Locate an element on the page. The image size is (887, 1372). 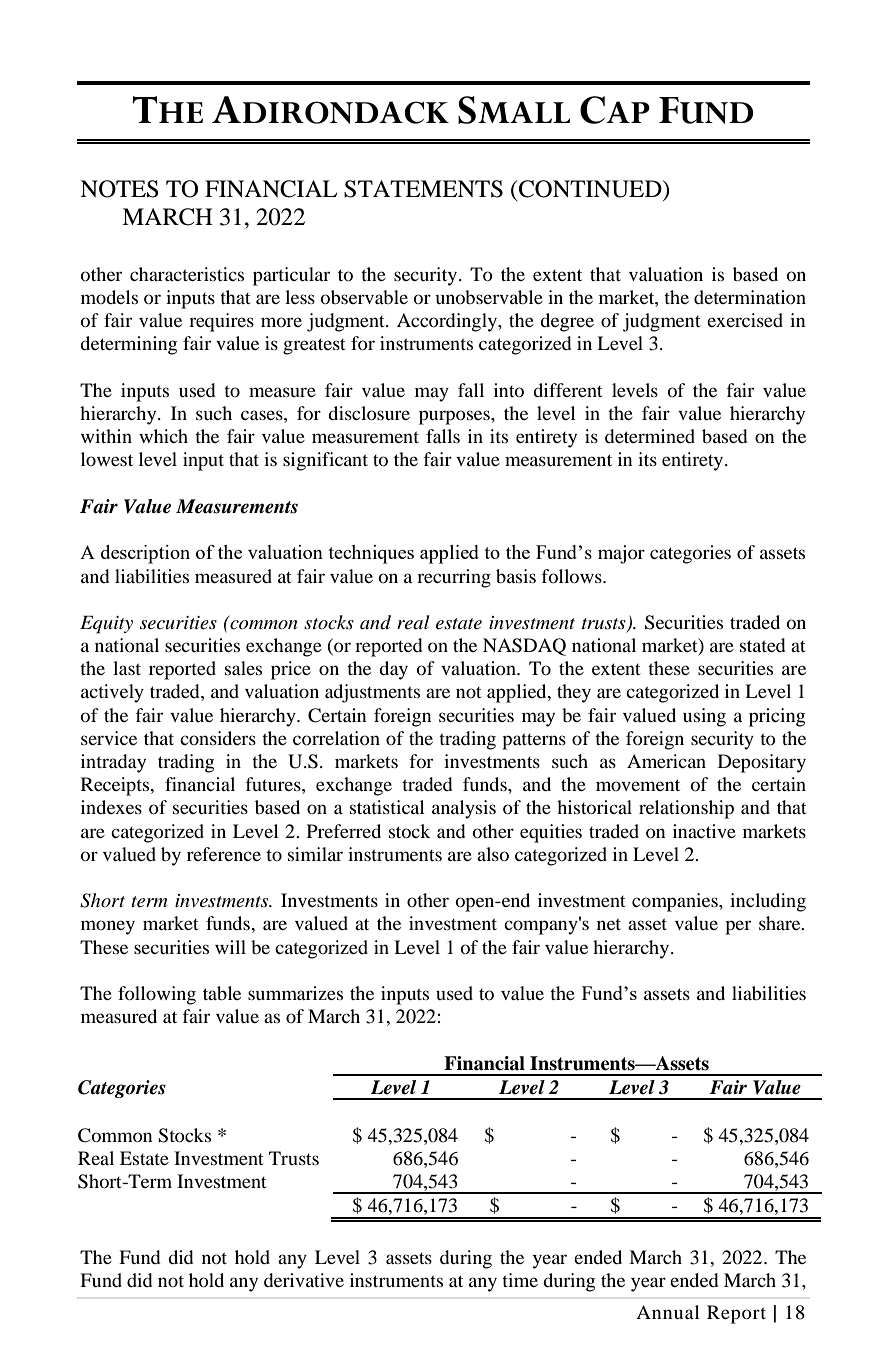
STATEMENTS is located at coordinates (423, 189).
